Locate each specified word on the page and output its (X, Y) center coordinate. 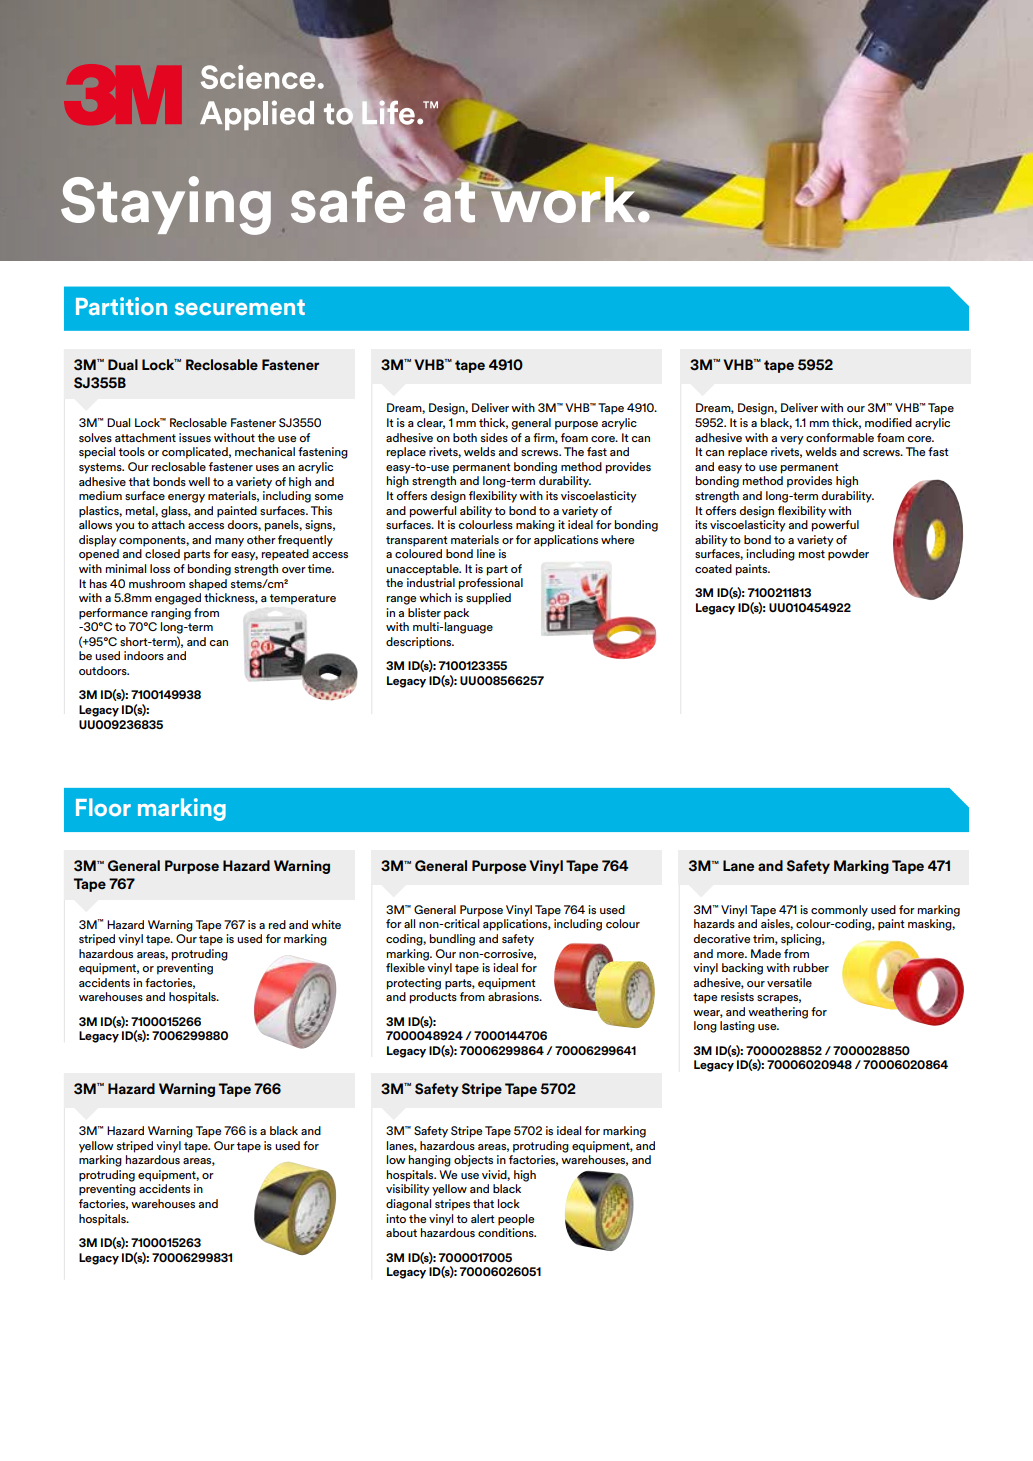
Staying (166, 205)
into (396, 1218)
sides (494, 437)
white (326, 924)
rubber (811, 967)
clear (431, 423)
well (199, 481)
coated (713, 568)
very (792, 440)
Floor (103, 807)
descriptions (420, 643)
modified (888, 422)
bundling (452, 940)
